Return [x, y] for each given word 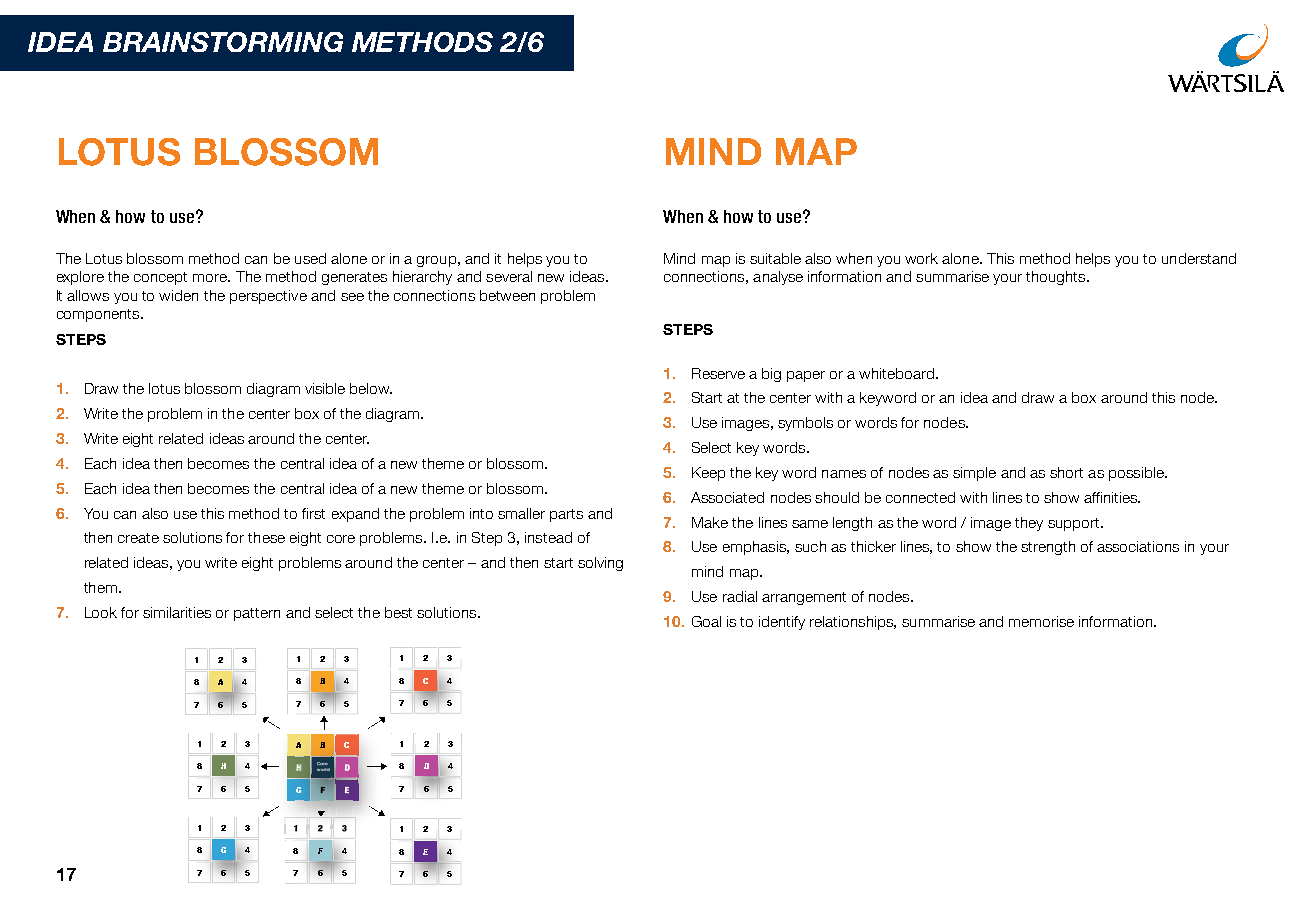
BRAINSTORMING [223, 42]
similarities [177, 612]
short [1066, 472]
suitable [775, 258]
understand [1199, 258]
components [99, 315]
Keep [708, 474]
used [310, 258]
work [921, 258]
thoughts [1057, 278]
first [313, 513]
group [436, 261]
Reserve [718, 373]
